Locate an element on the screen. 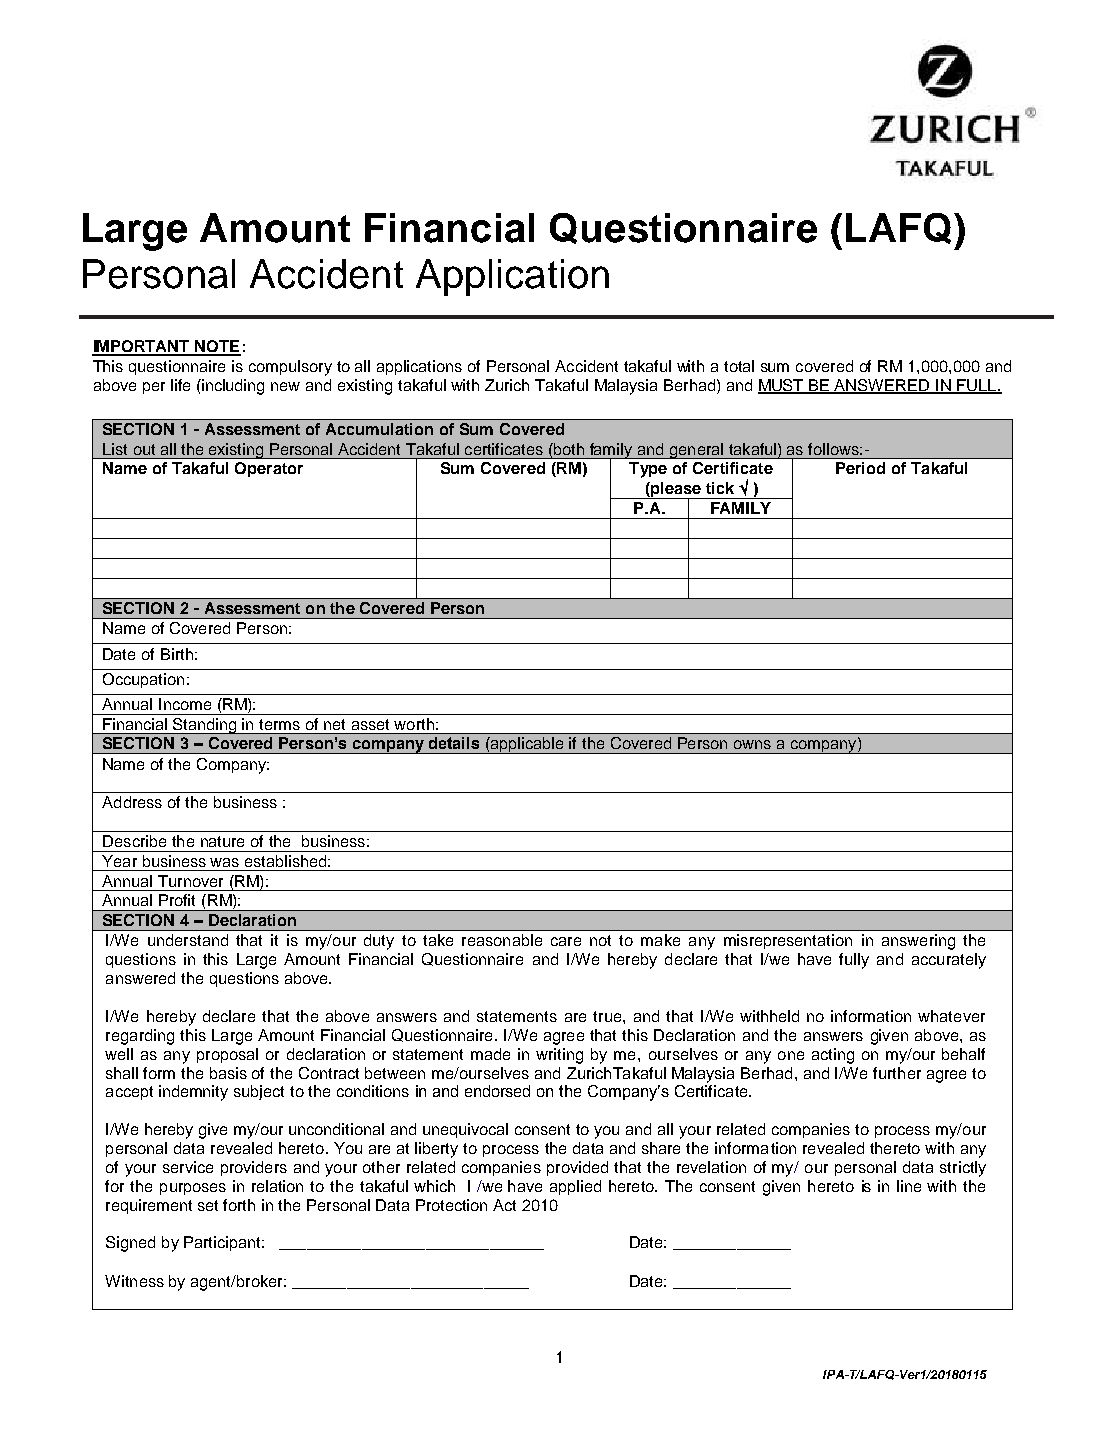 This screenshot has height=1447, width=1118. Participant is located at coordinates (223, 1243).
